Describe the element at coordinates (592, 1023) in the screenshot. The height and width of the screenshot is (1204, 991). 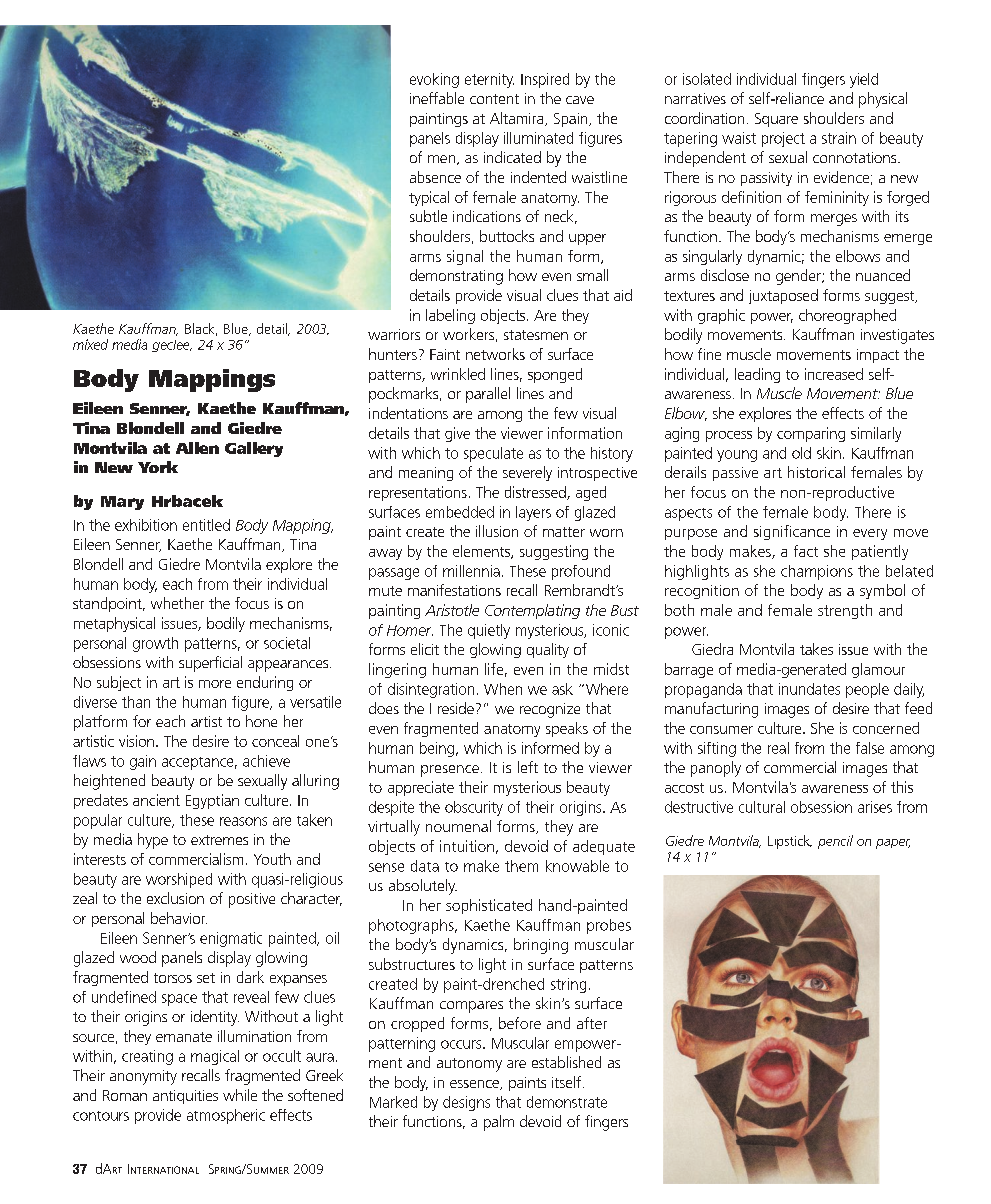
I see `after` at that location.
